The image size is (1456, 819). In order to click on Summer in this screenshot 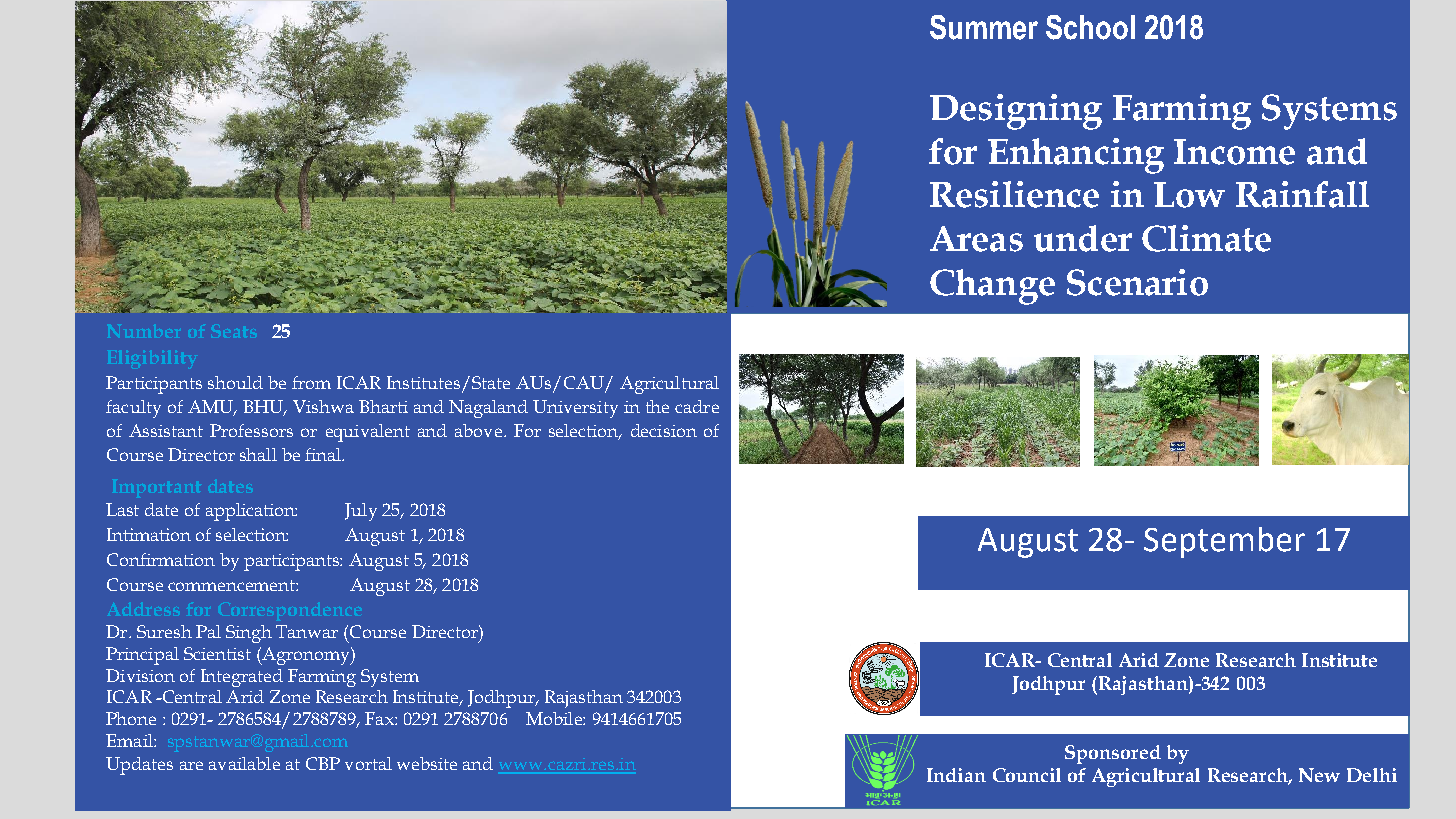, I will do `click(984, 27)`.
